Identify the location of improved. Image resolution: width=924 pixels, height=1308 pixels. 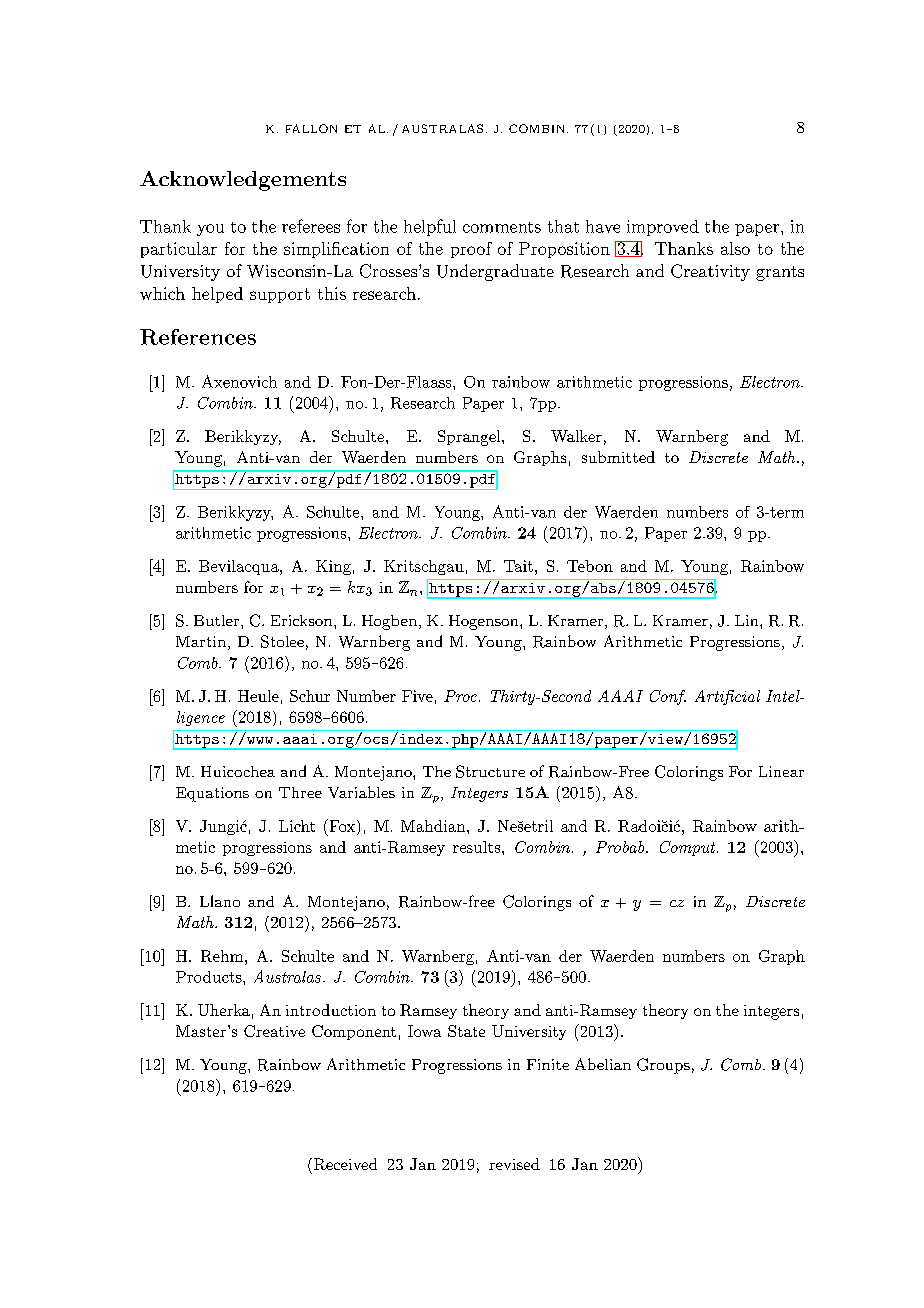
(663, 228).
